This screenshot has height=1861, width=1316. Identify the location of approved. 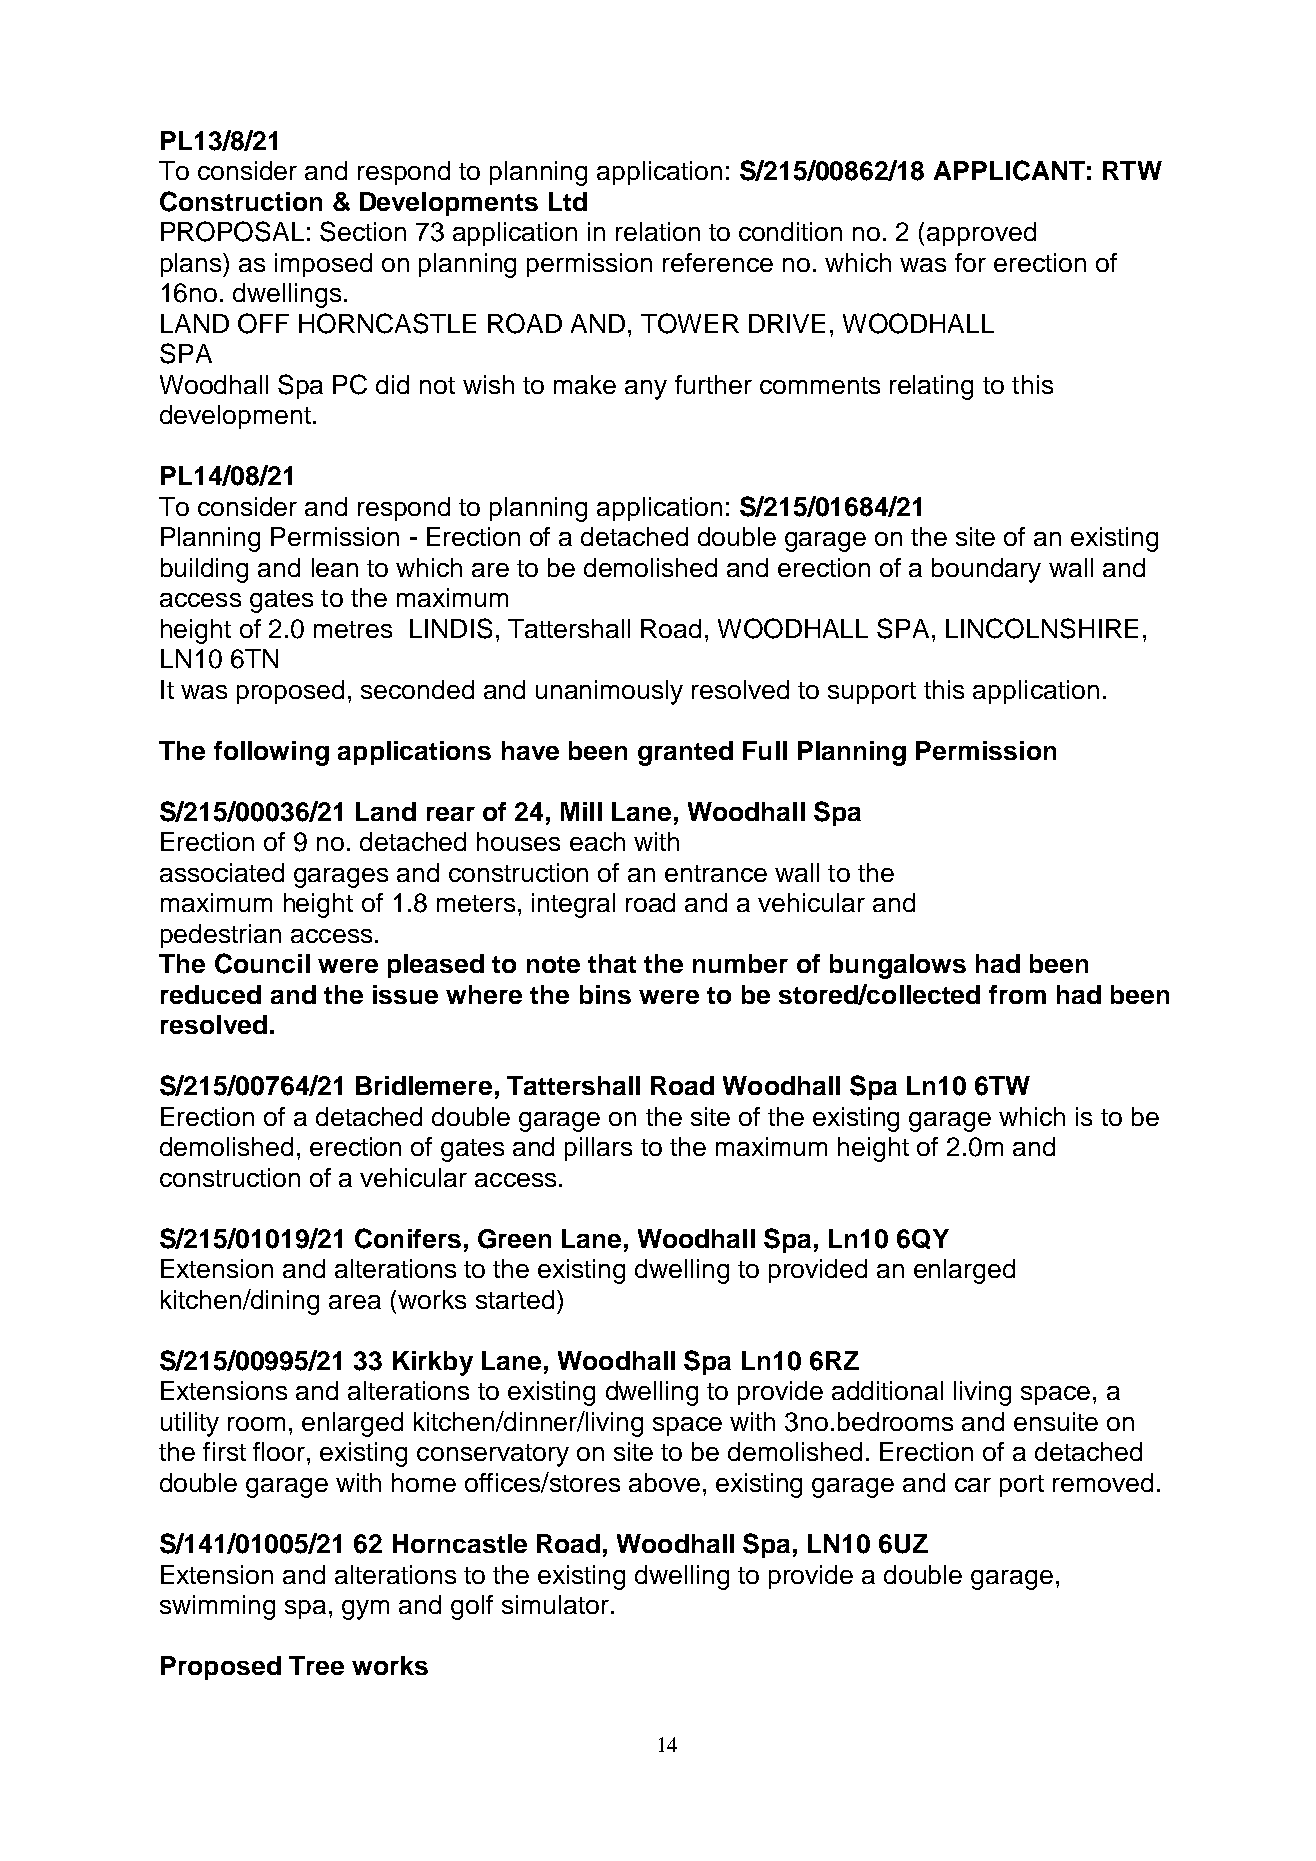
(981, 234).
